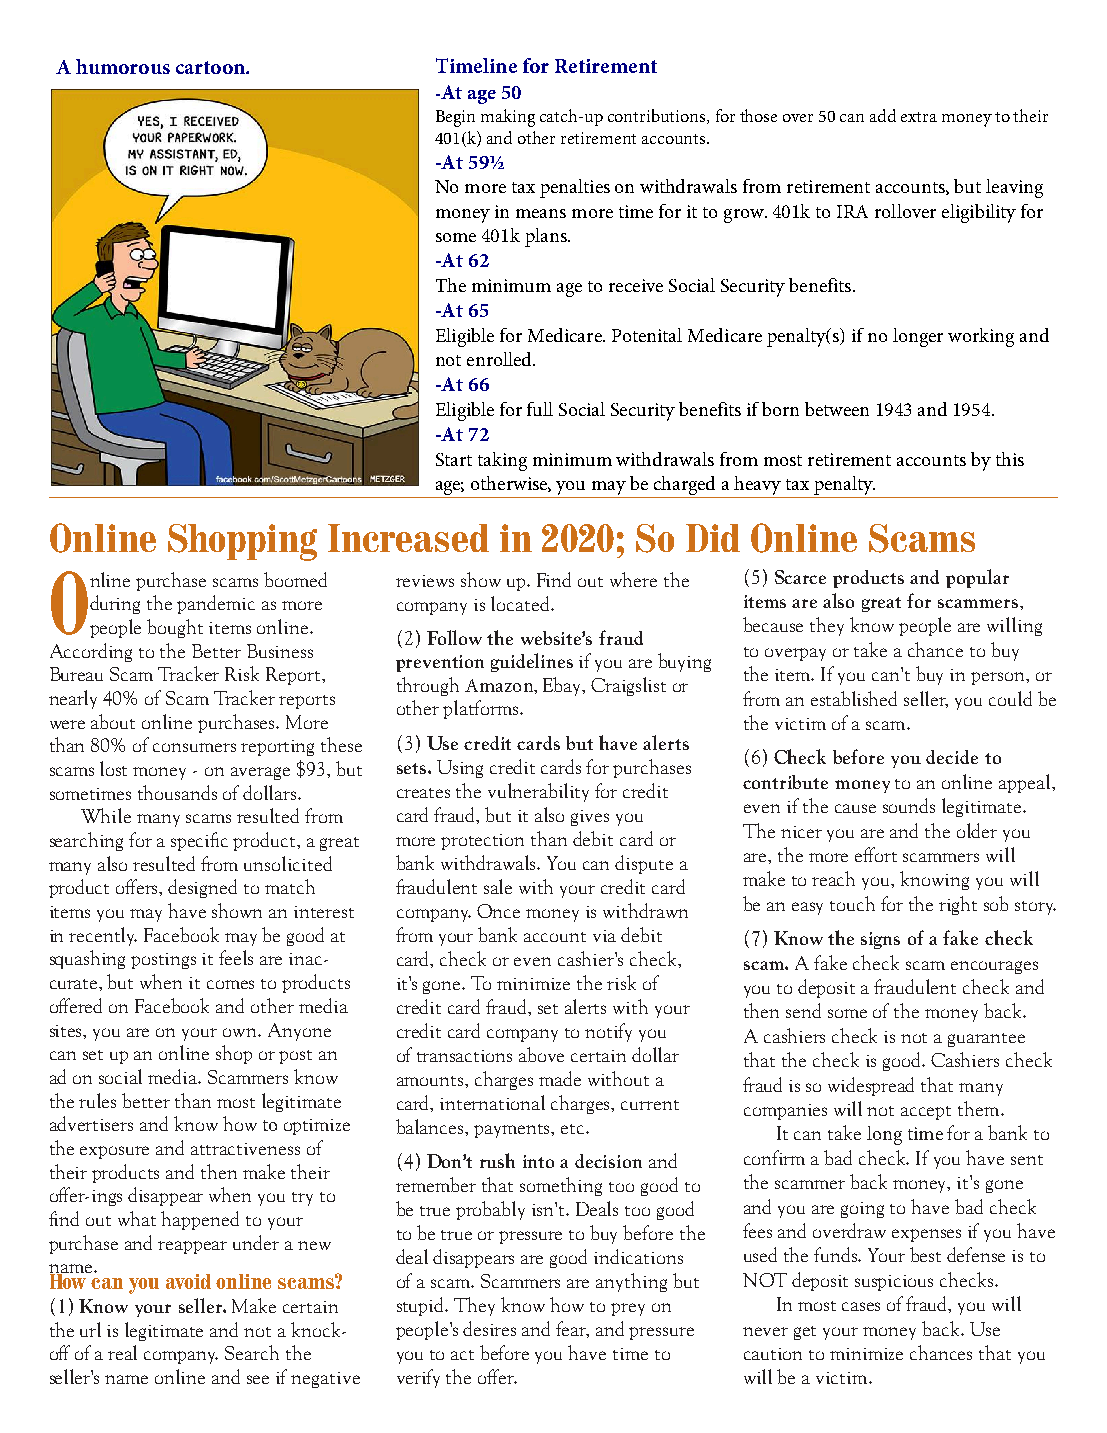  I want to click on making, so click(508, 118).
